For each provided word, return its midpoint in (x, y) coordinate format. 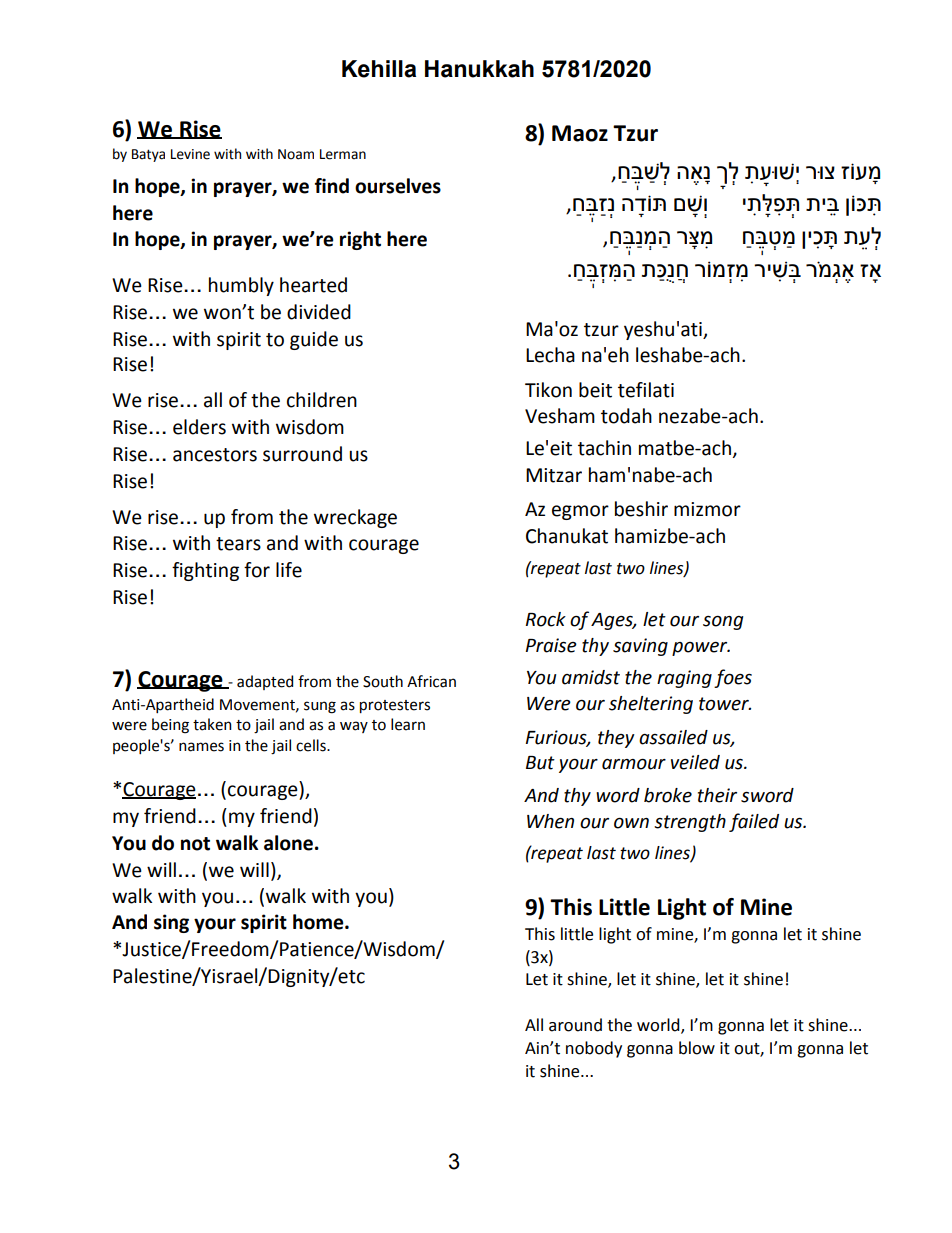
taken (212, 724)
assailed (673, 737)
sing (171, 923)
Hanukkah (479, 69)
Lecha (550, 355)
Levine (190, 154)
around (575, 1025)
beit (595, 390)
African (431, 681)
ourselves (398, 186)
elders (199, 427)
